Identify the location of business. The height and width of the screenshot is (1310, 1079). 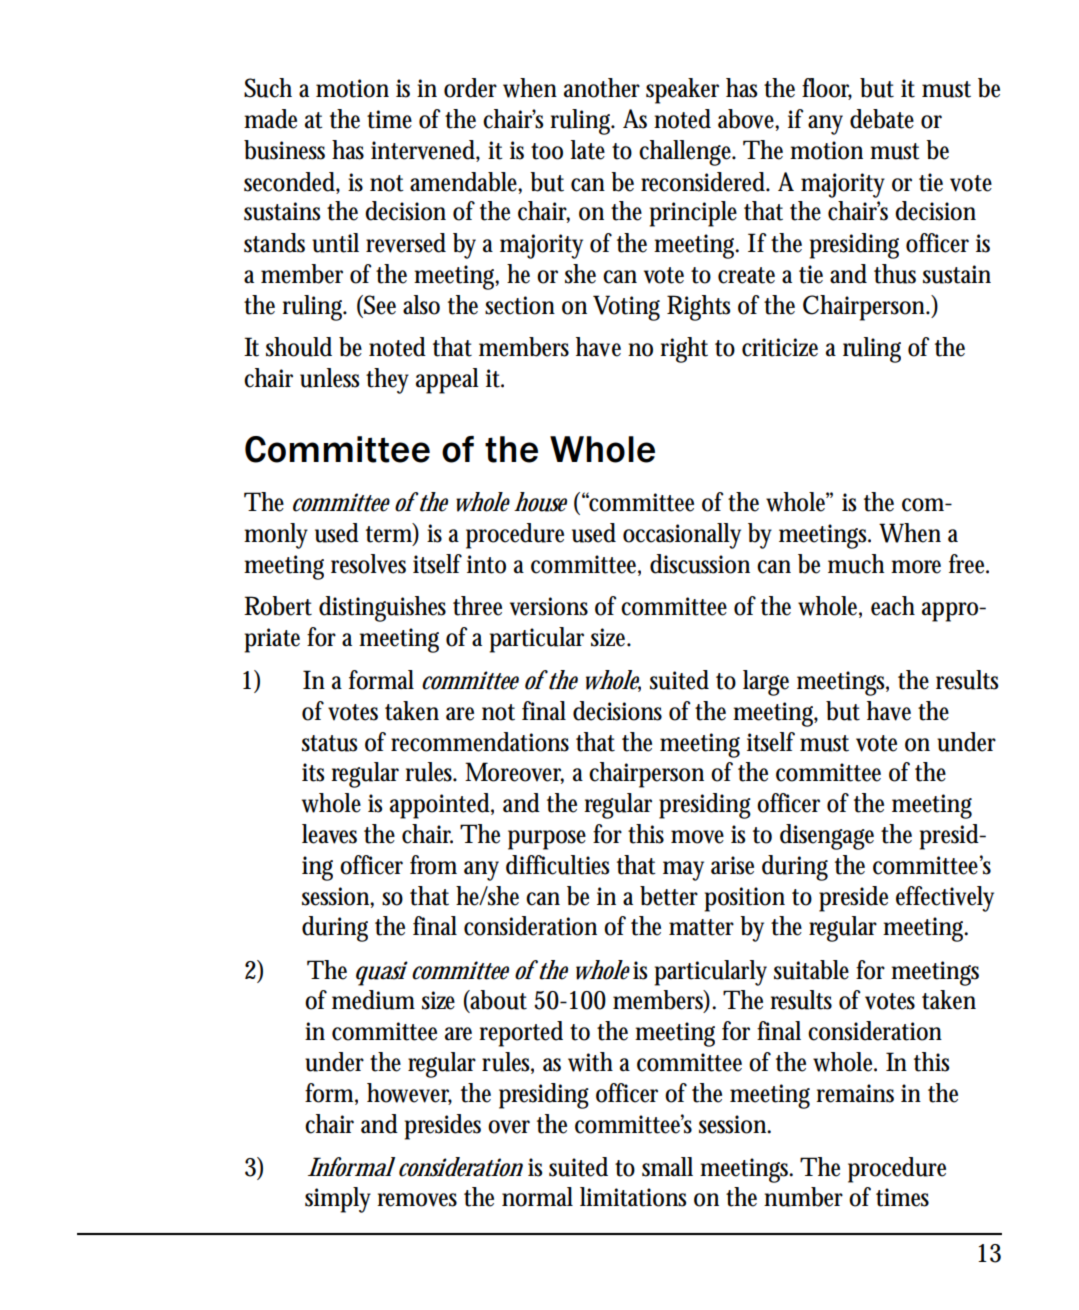
(284, 150).
